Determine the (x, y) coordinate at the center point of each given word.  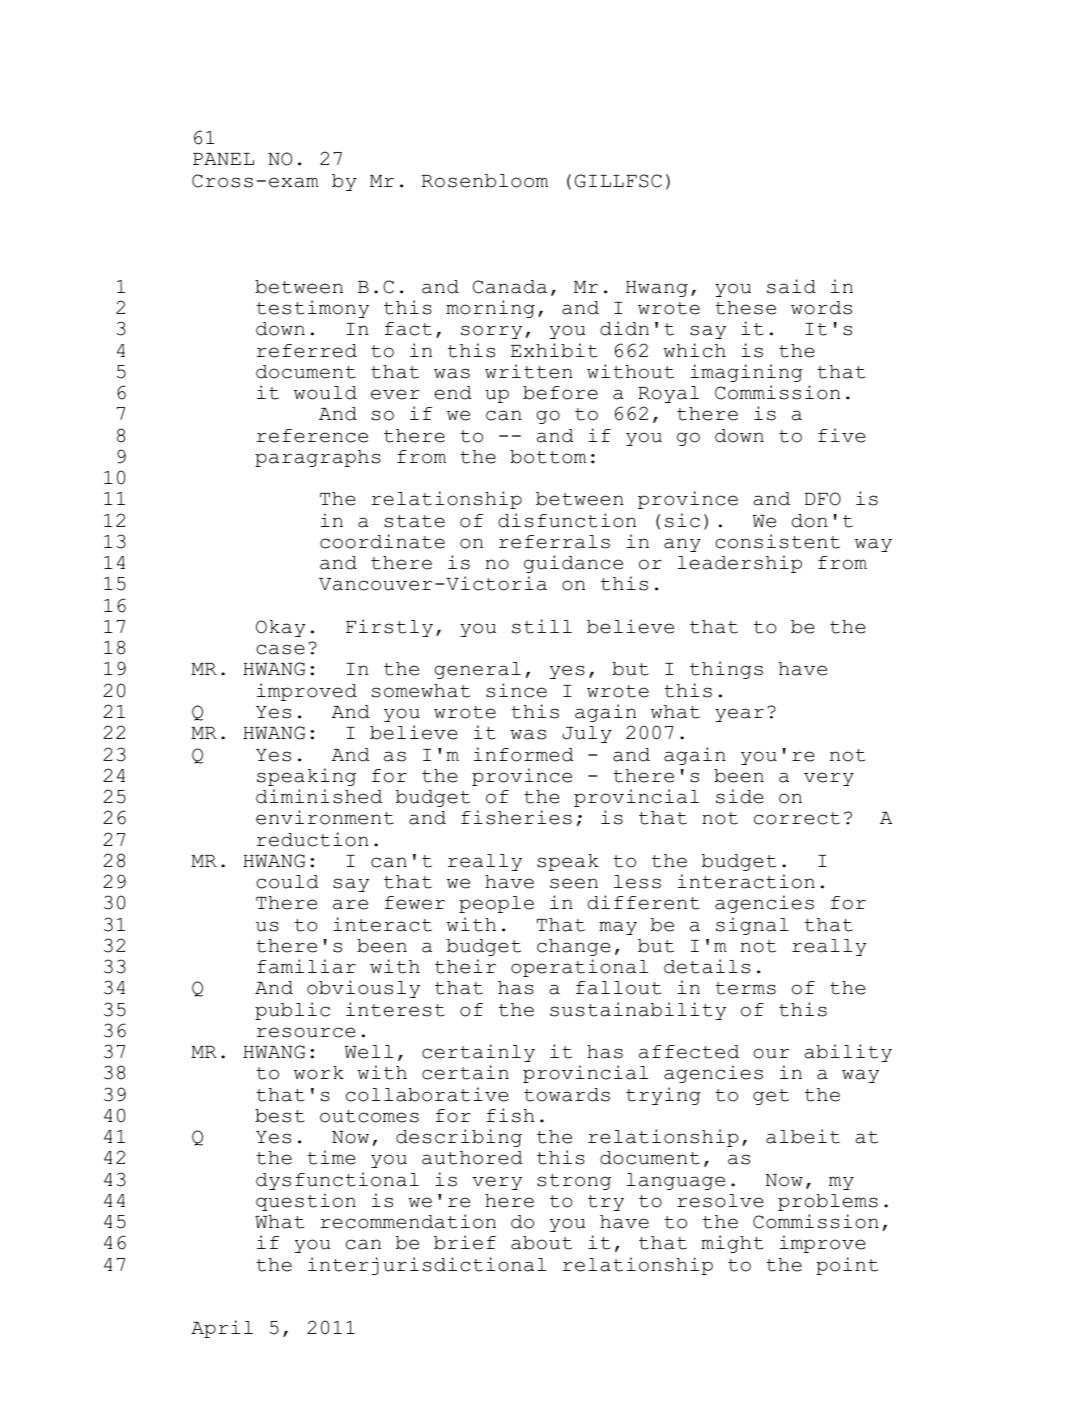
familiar (306, 966)
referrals (554, 542)
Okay (281, 628)
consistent (777, 541)
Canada (510, 287)
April (222, 1329)
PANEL (223, 159)
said (791, 286)
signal (752, 926)
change (574, 947)
